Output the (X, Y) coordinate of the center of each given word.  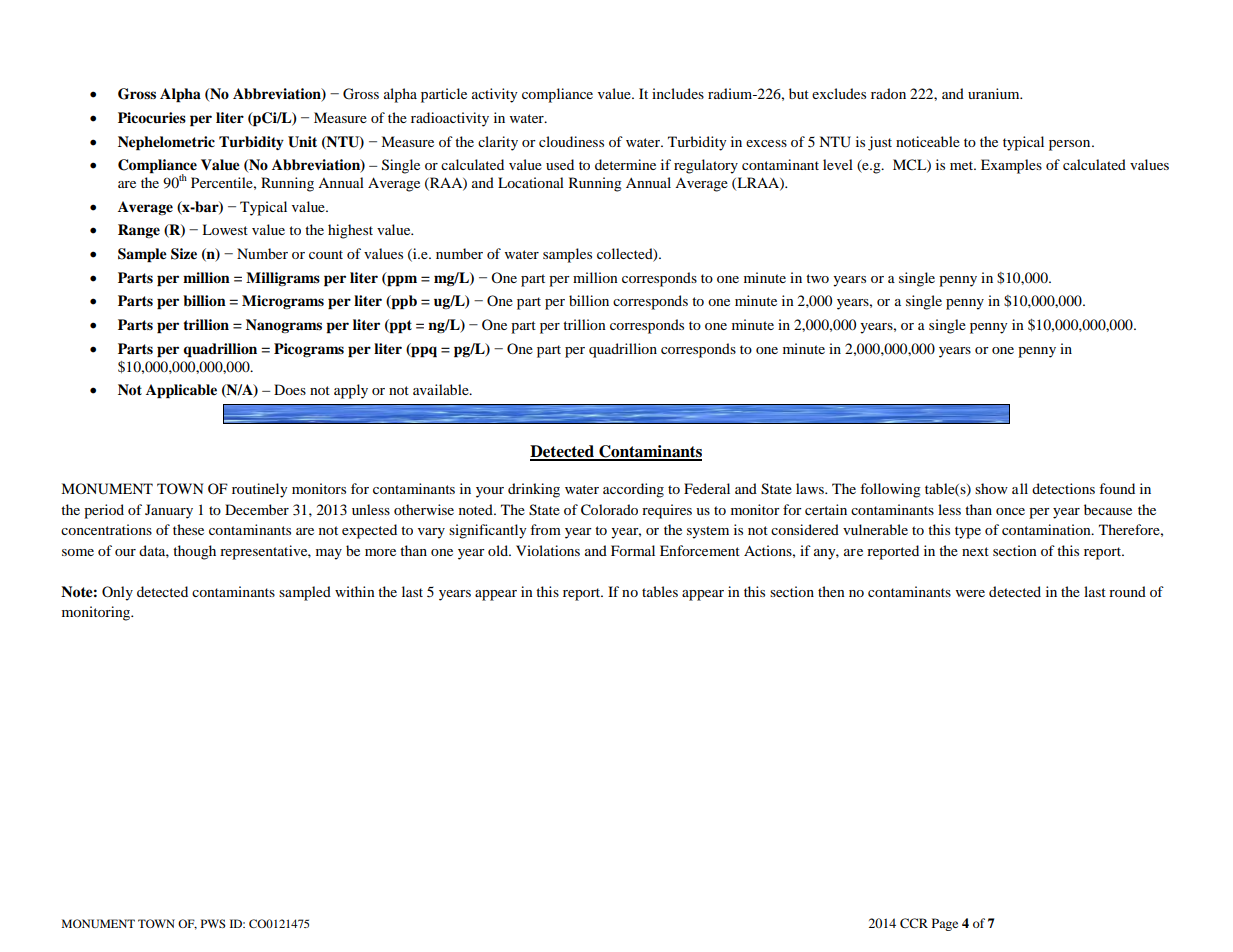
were (970, 593)
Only (117, 593)
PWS (213, 923)
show (991, 488)
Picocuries (152, 118)
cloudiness (571, 141)
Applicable (181, 391)
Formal (633, 550)
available (442, 389)
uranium (995, 93)
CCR (914, 923)
